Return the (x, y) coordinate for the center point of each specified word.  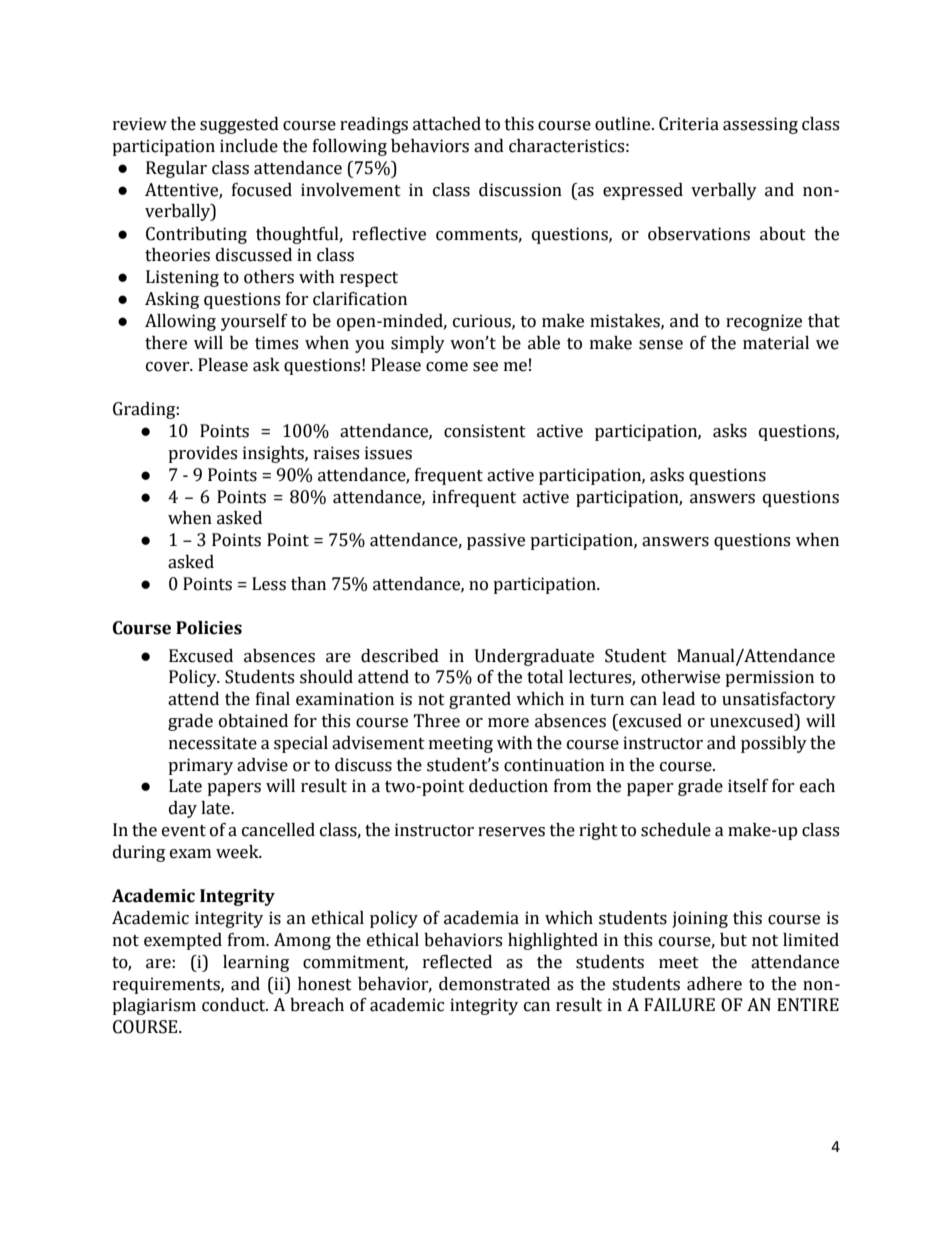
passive (496, 541)
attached (447, 124)
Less (269, 584)
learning (256, 963)
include (249, 146)
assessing (760, 125)
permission (769, 678)
